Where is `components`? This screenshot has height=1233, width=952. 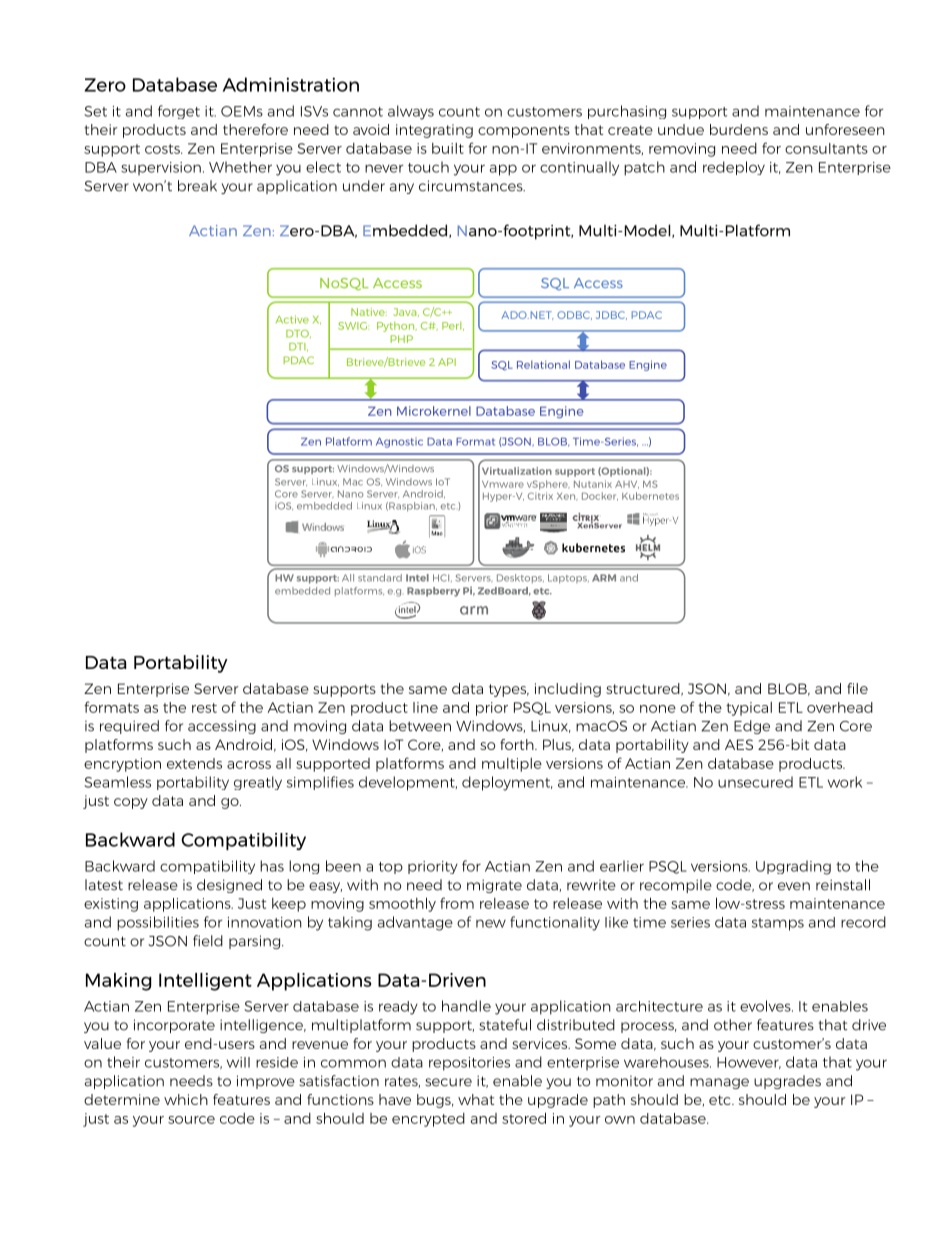 components is located at coordinates (524, 131).
